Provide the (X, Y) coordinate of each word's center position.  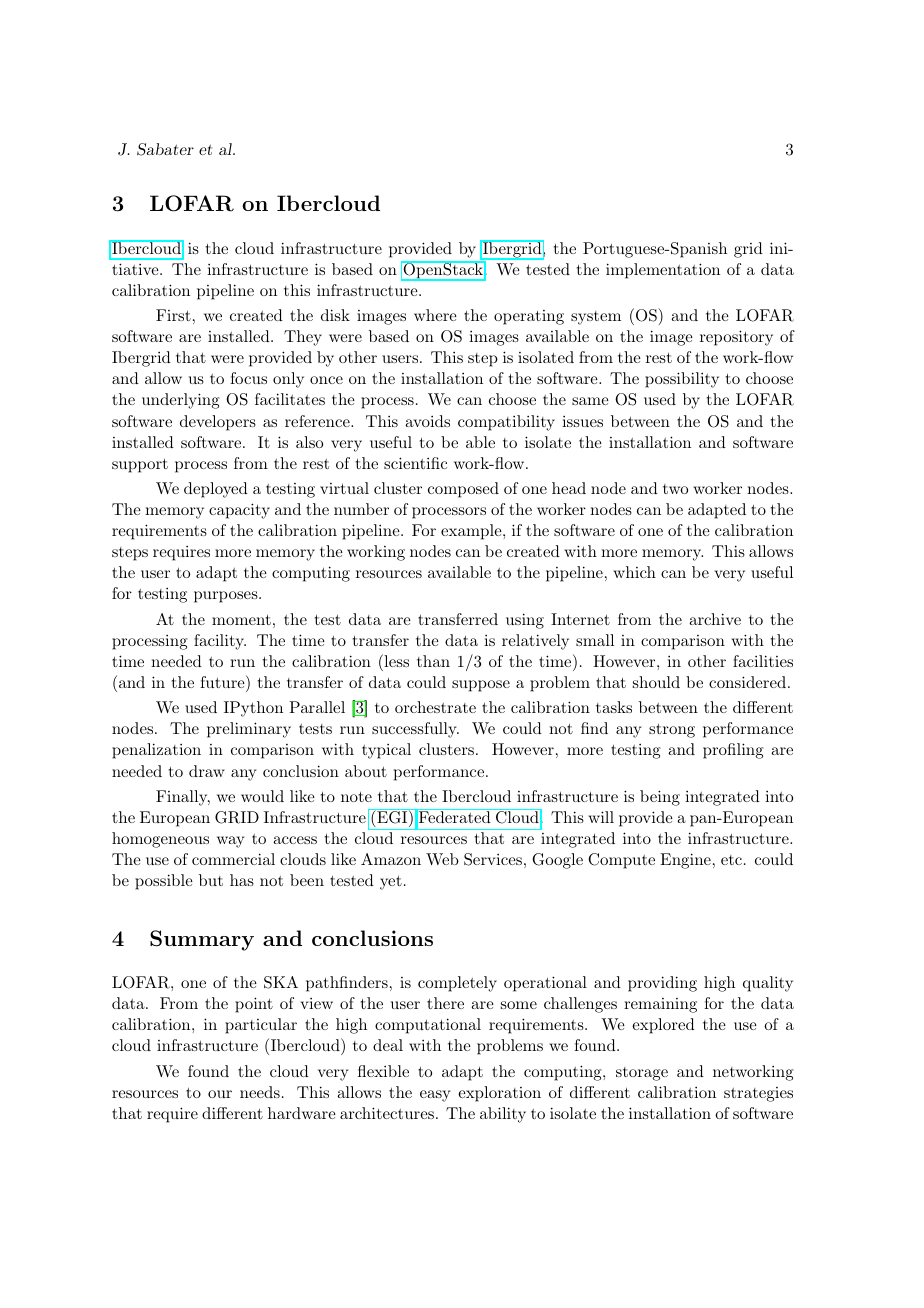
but (211, 880)
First (173, 315)
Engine (685, 861)
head (569, 488)
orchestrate (435, 707)
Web (442, 859)
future (223, 681)
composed (463, 490)
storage (642, 1074)
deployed (216, 490)
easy (435, 1096)
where (435, 315)
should (656, 682)
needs (260, 1092)
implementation (663, 271)
